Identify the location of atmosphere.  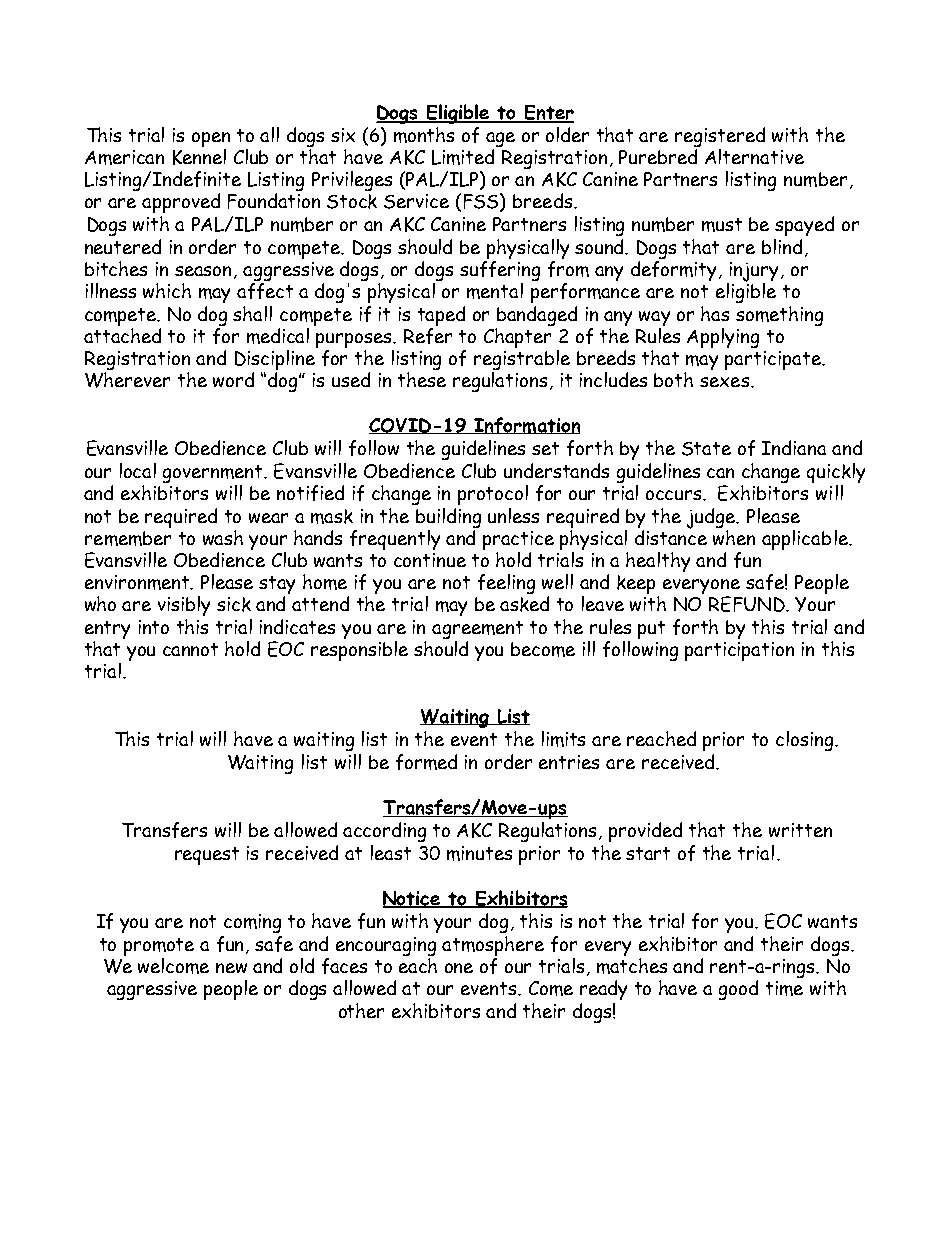
(493, 947).
